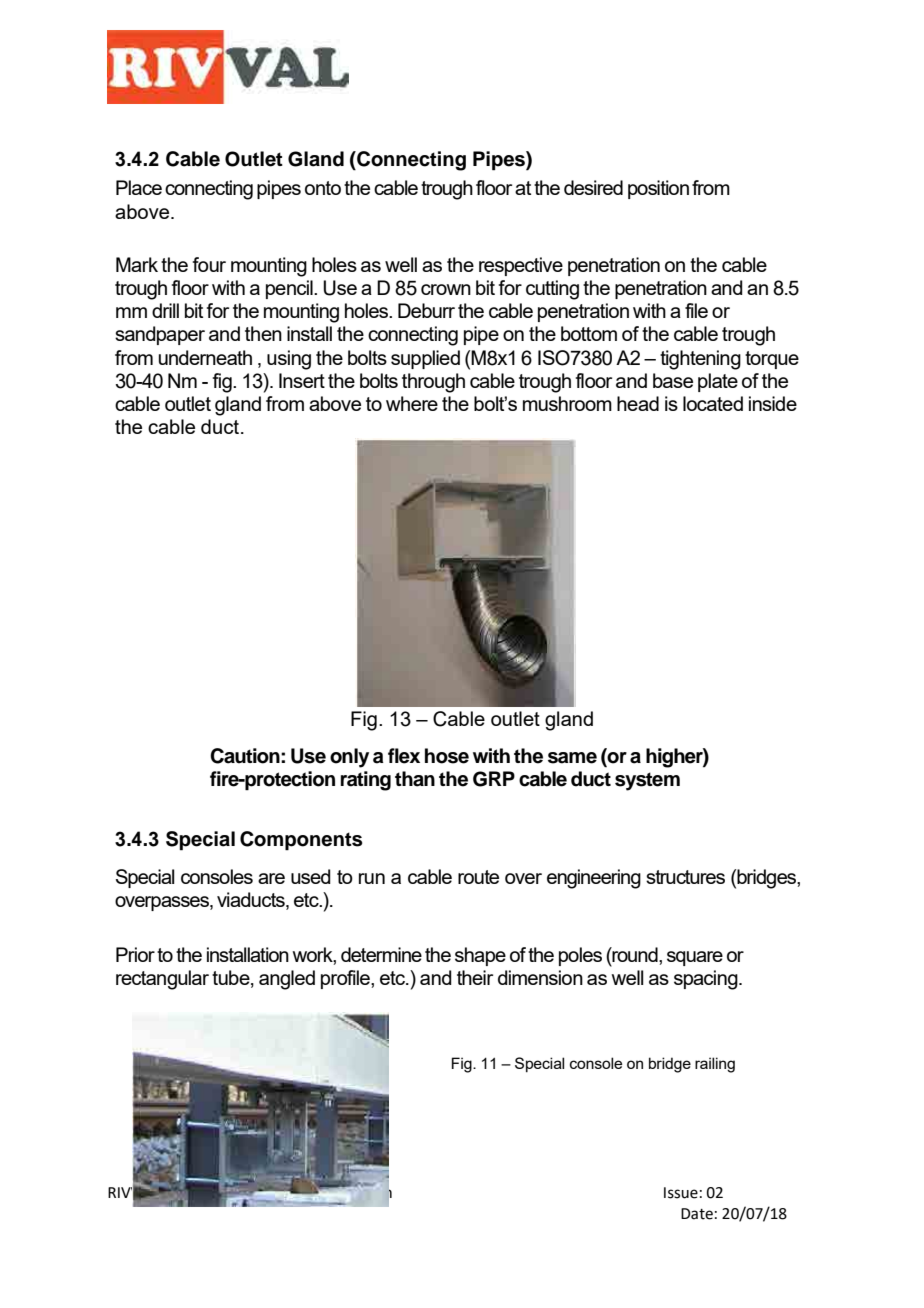 This image has height=1308, width=924. I want to click on Components, so click(301, 841).
